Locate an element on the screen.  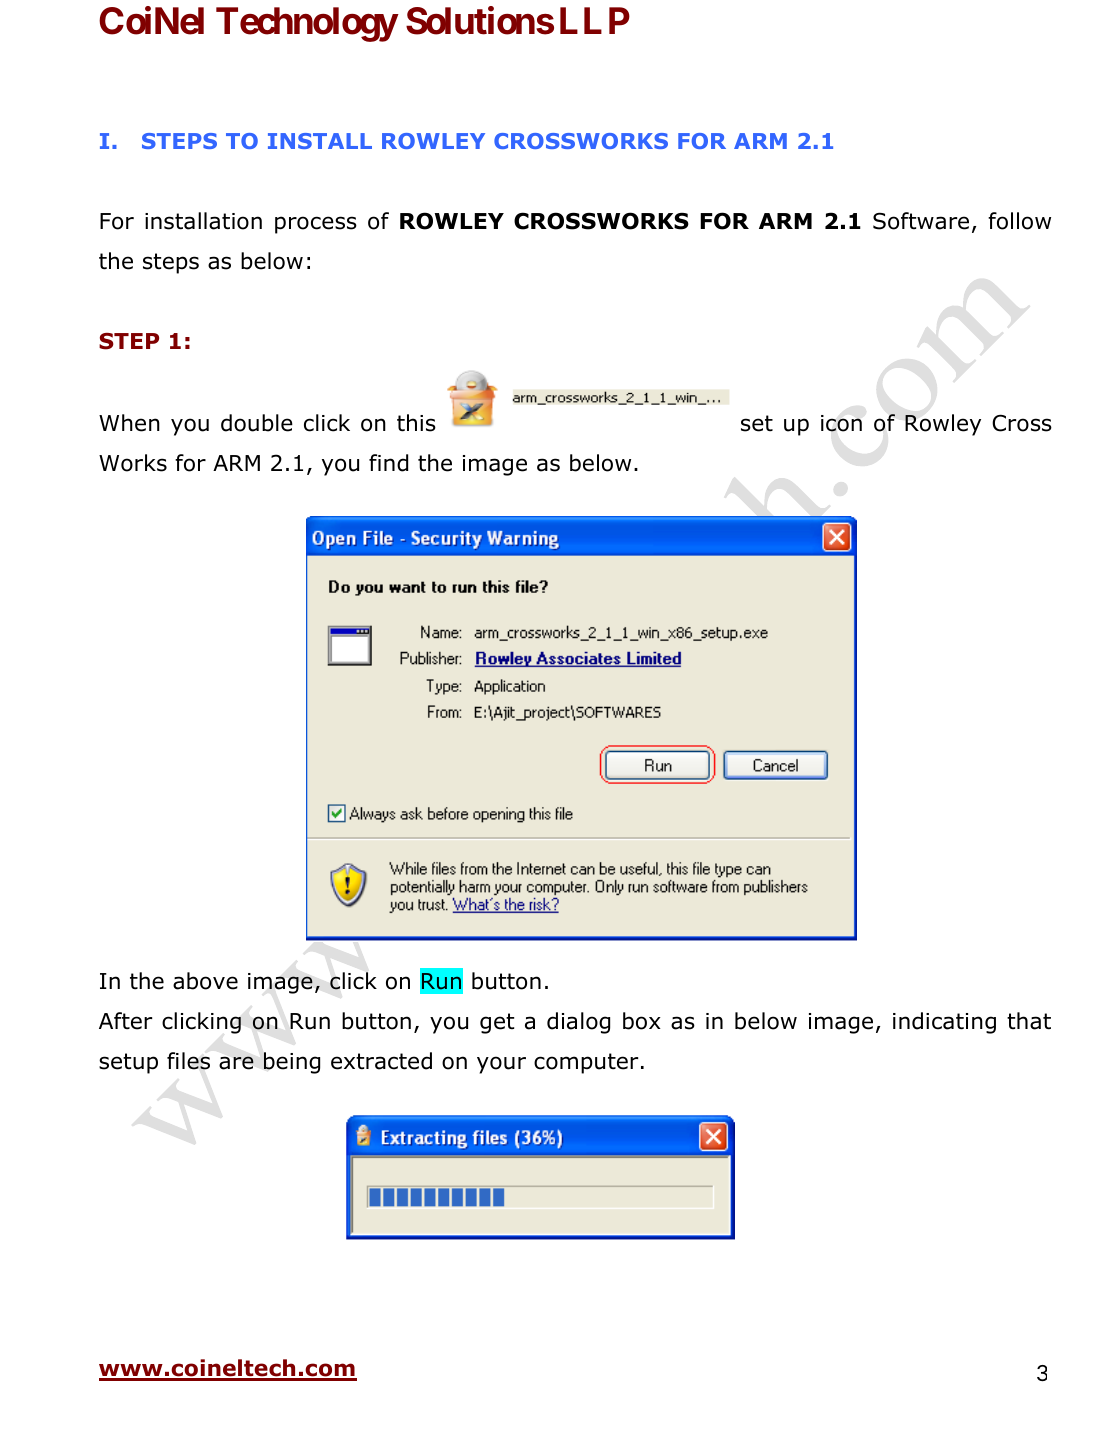
indicating is located at coordinates (944, 1023).
